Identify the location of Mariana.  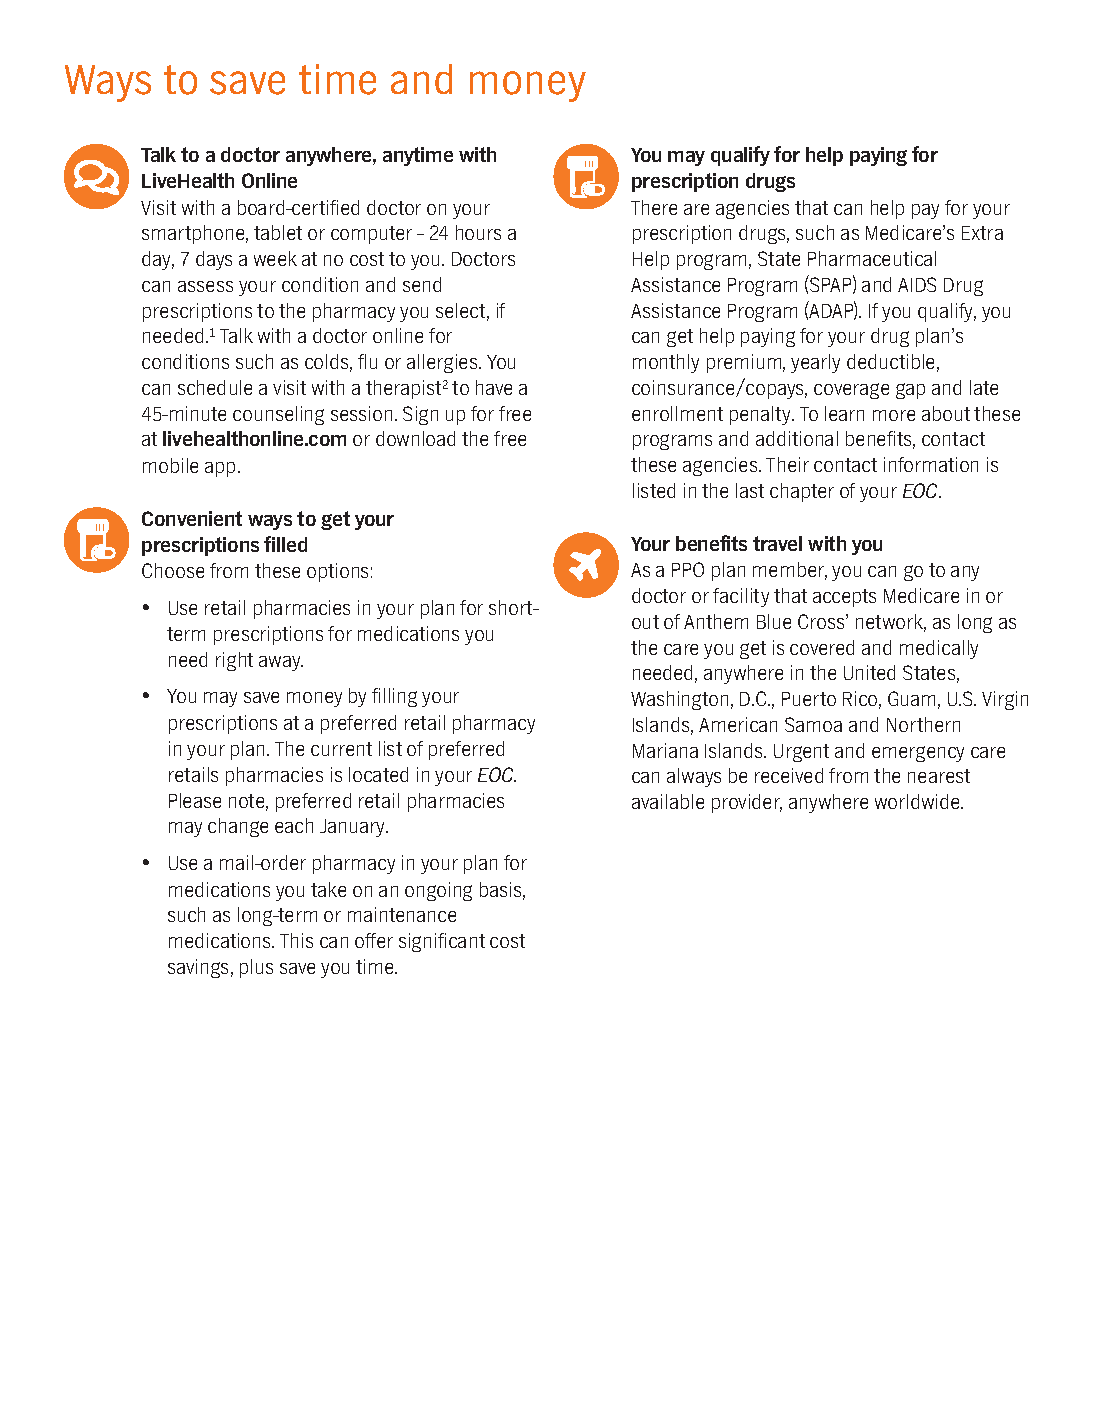
(665, 750).
